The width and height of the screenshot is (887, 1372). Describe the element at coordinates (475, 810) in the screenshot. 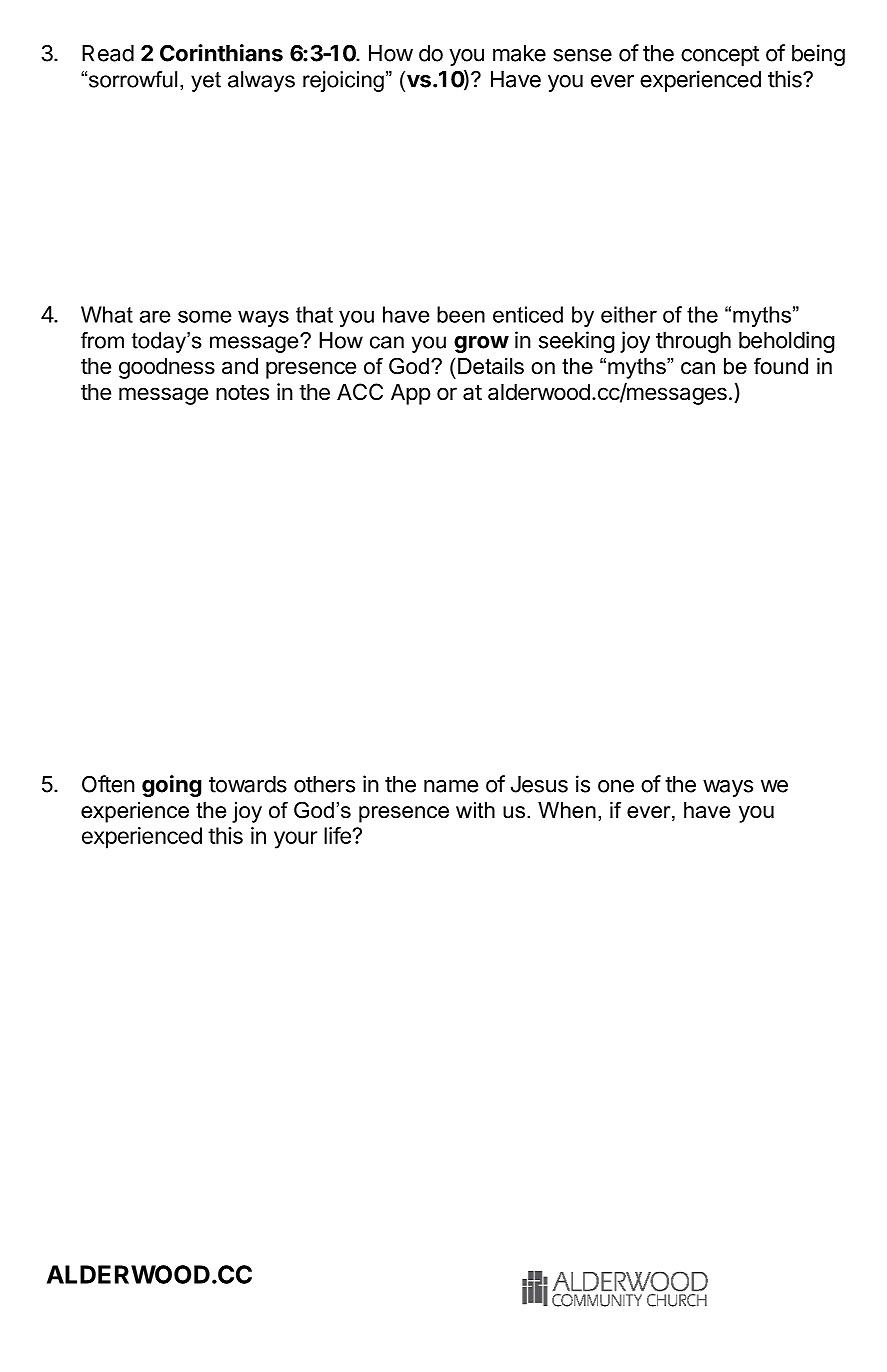

I see `with` at that location.
